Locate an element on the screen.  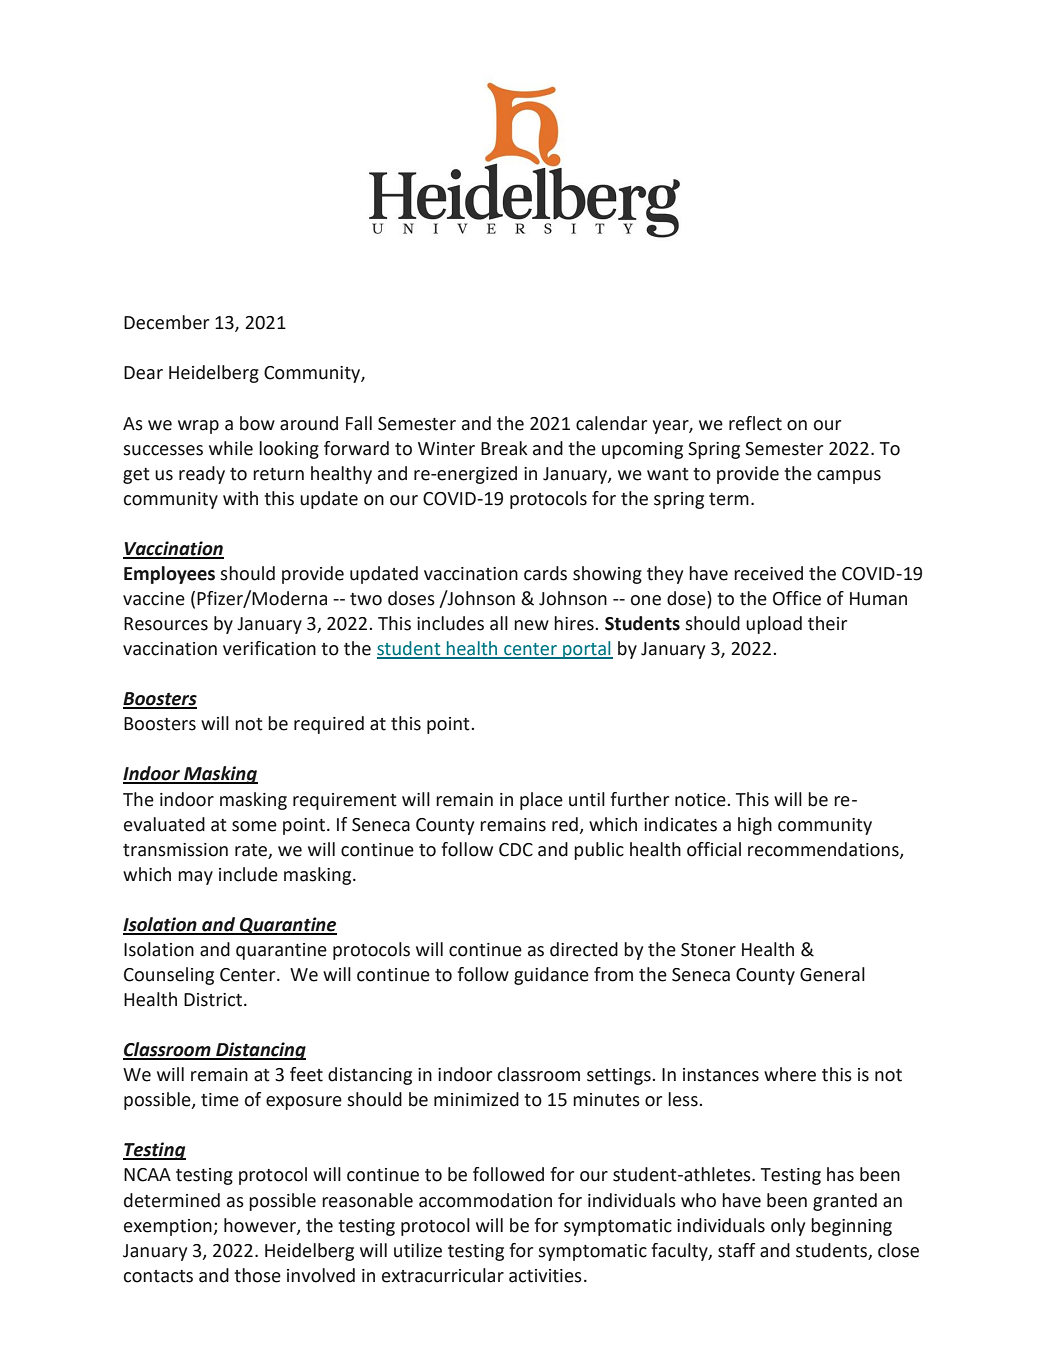
reflect is located at coordinates (755, 423).
